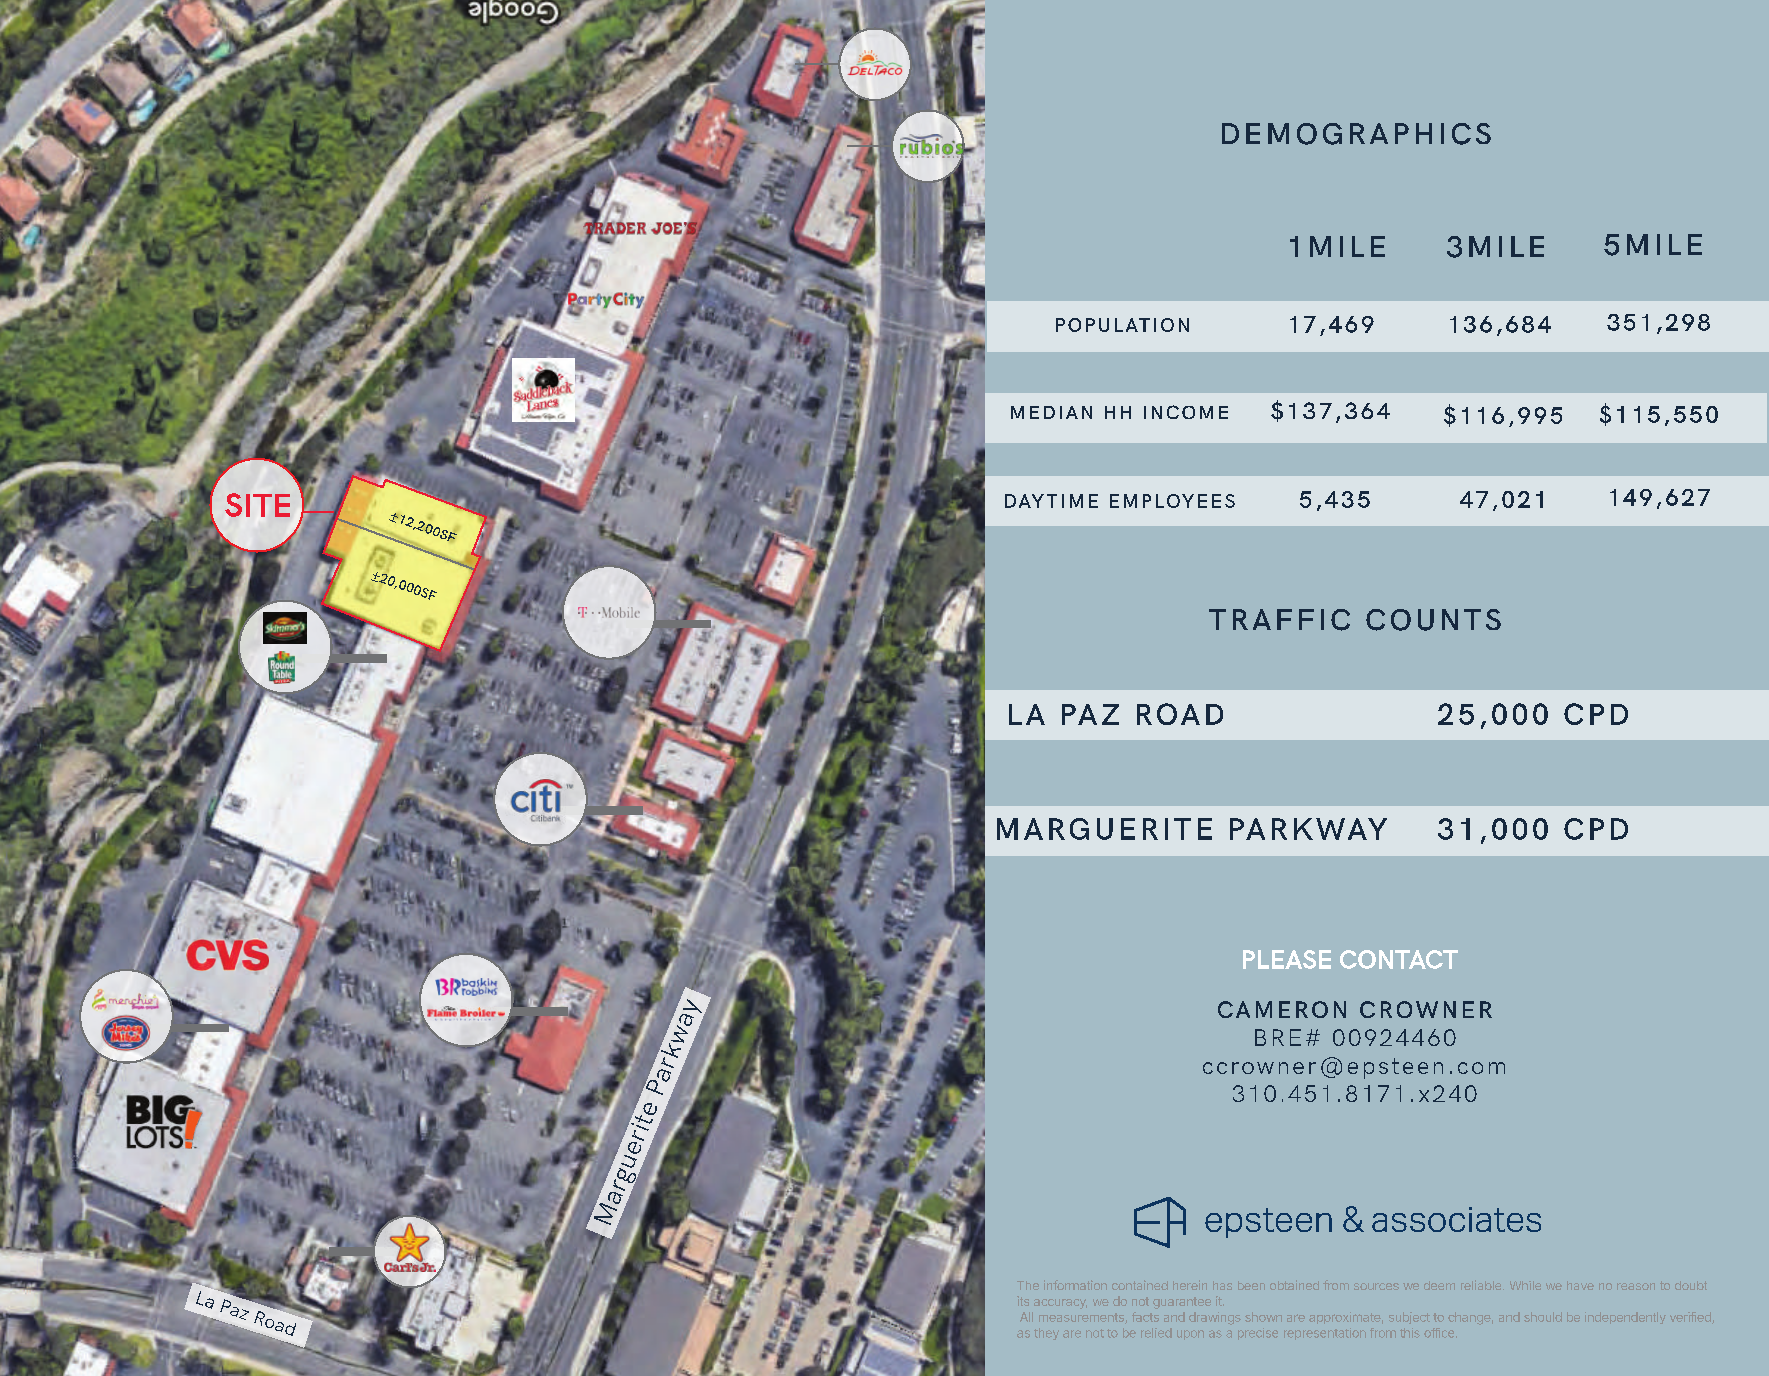 This document has height=1376, width=1769. What do you see at coordinates (1051, 412) in the document?
I see `MEDIAN` at bounding box center [1051, 412].
